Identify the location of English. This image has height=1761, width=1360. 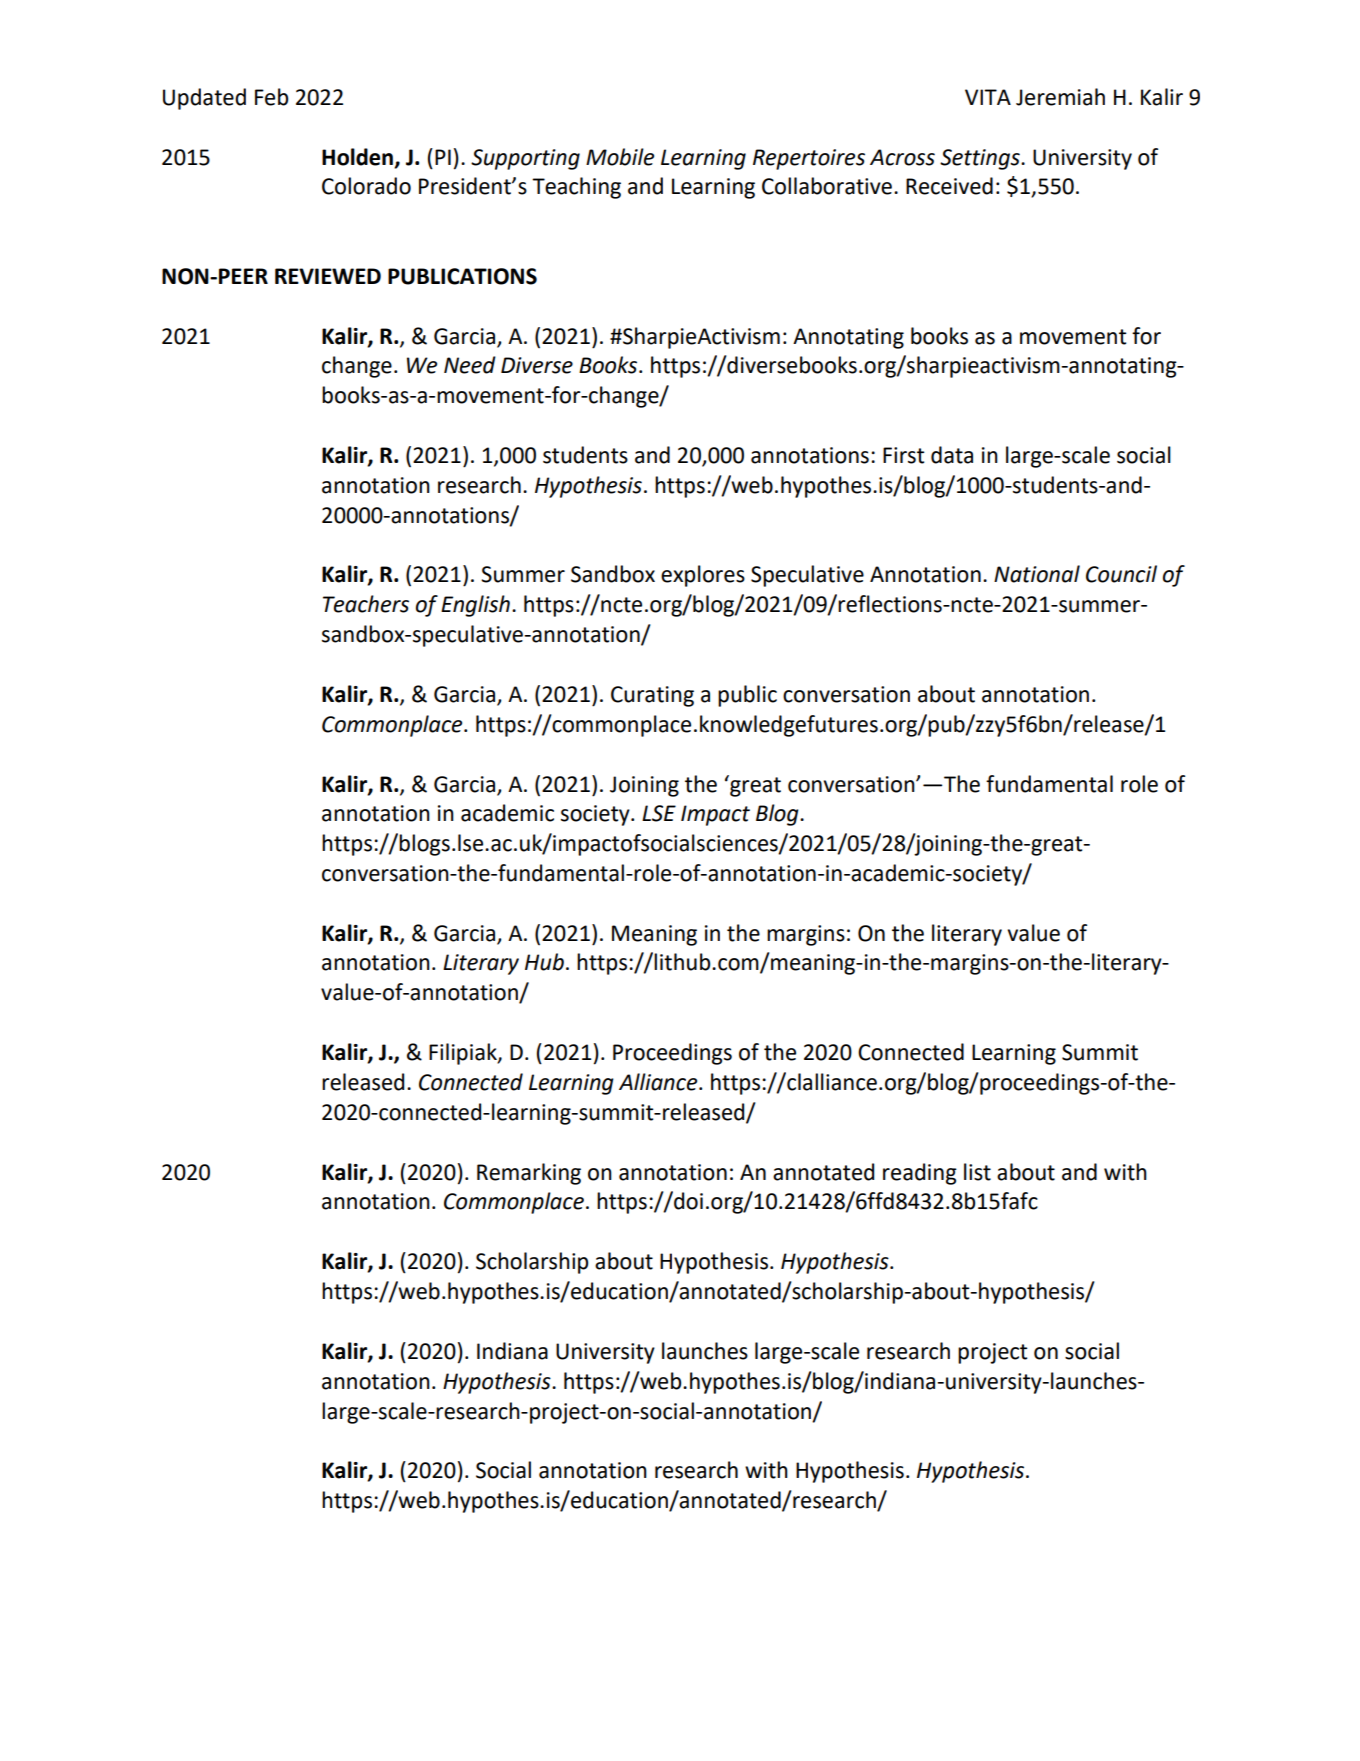
(475, 606).
